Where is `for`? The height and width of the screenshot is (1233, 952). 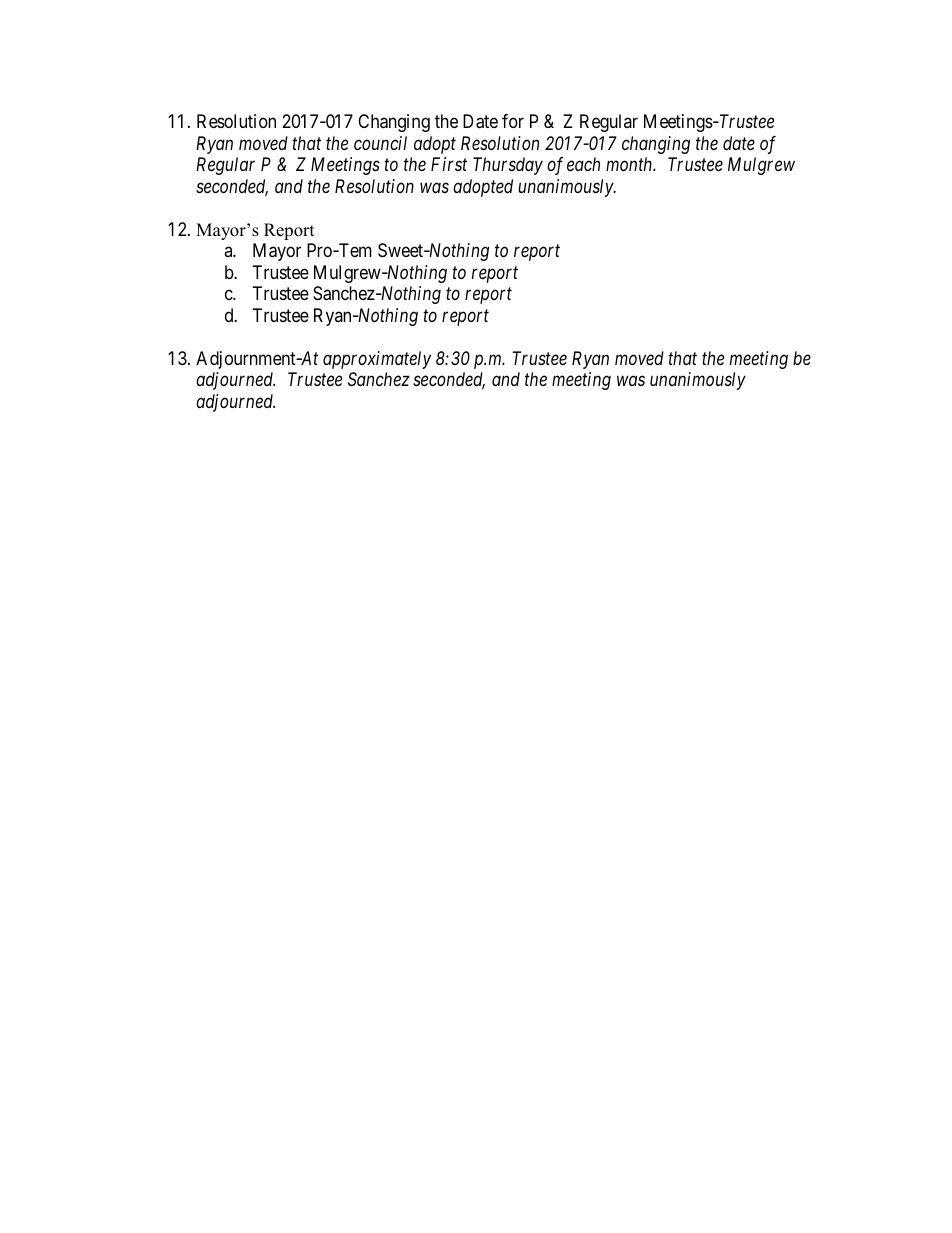 for is located at coordinates (513, 121).
